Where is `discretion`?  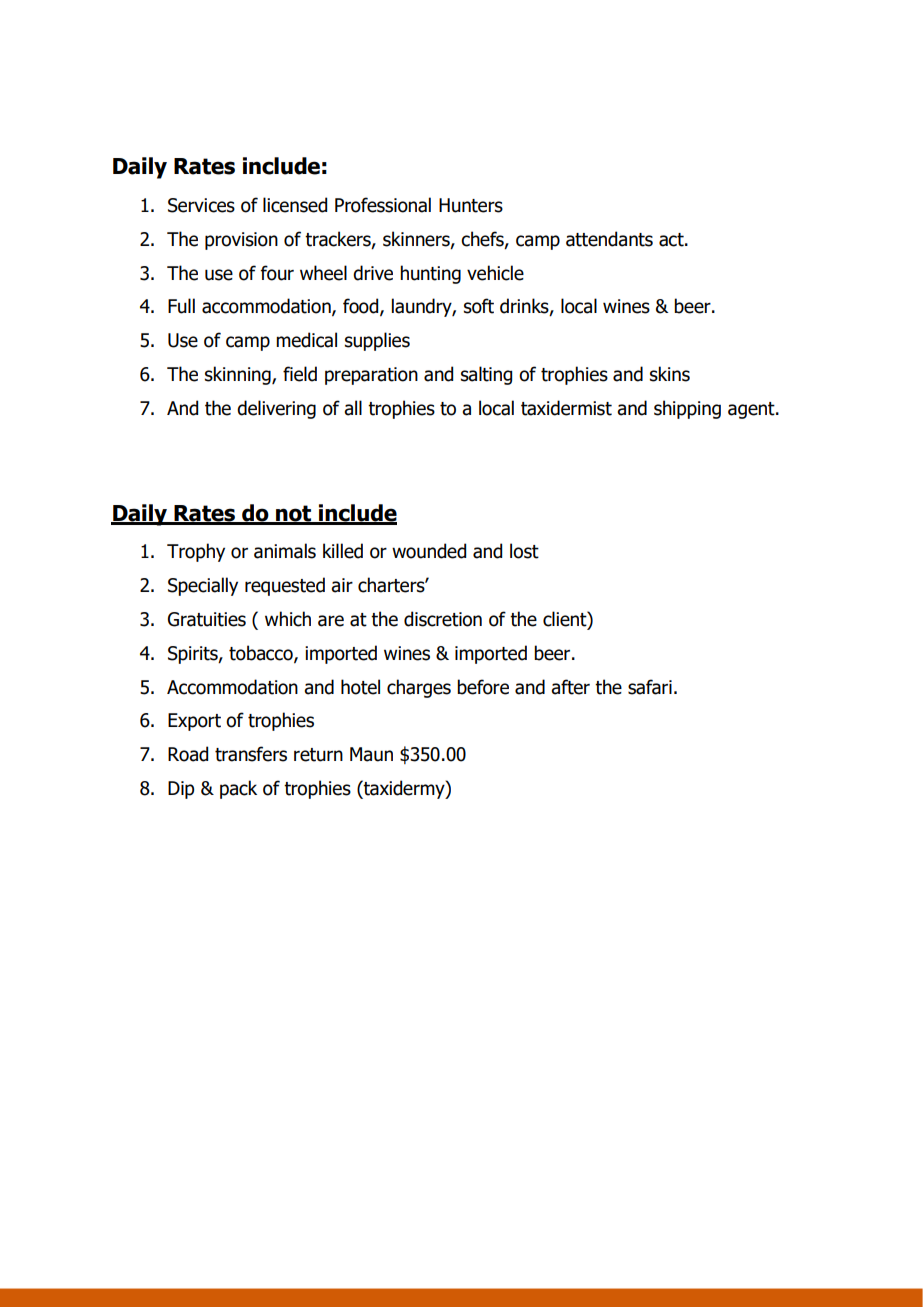
discretion is located at coordinates (443, 619).
